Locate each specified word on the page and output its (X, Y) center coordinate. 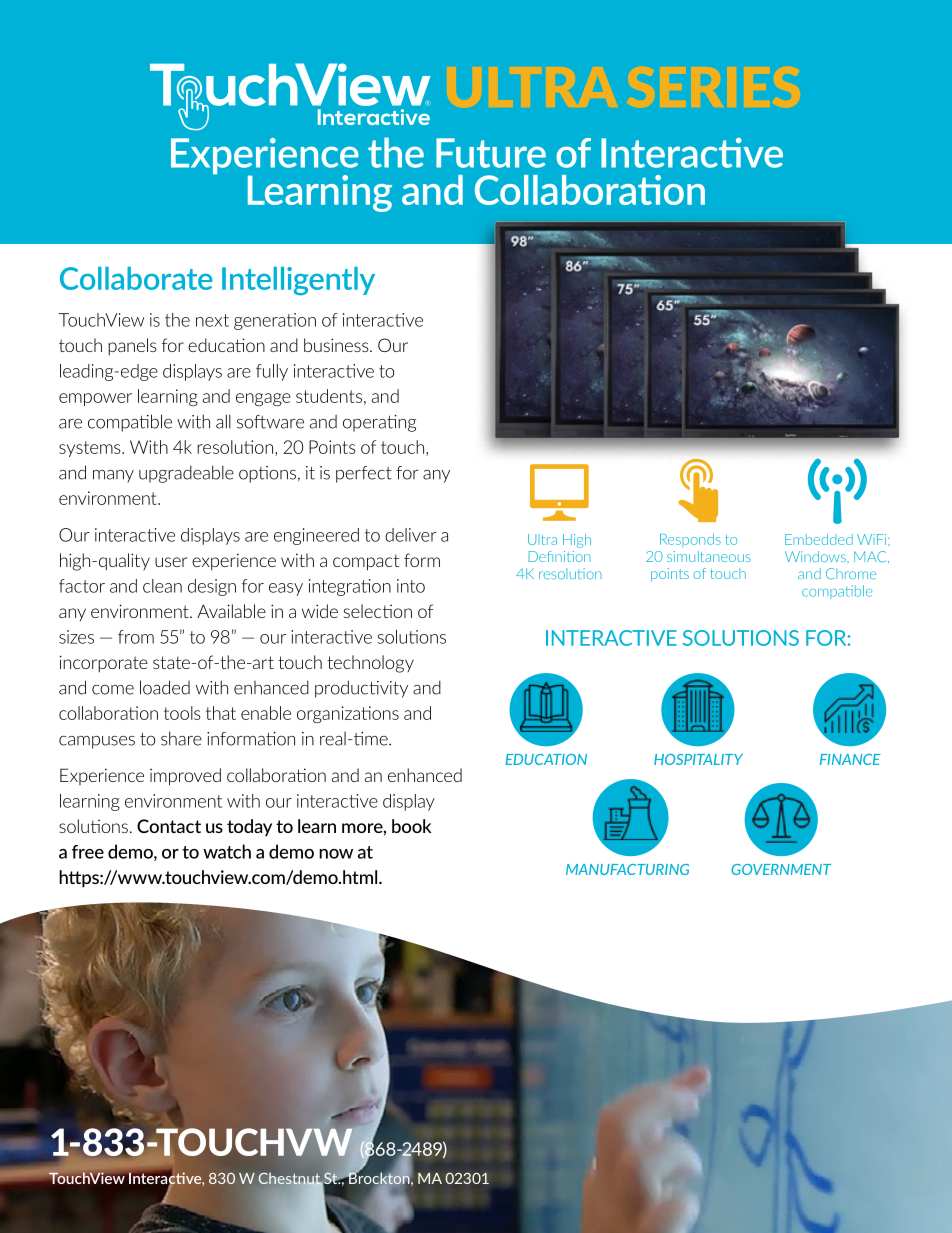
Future (491, 153)
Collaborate (136, 278)
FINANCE (850, 759)
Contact (169, 826)
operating (379, 423)
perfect (364, 474)
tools (182, 713)
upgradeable (186, 474)
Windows (816, 556)
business (337, 345)
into (411, 586)
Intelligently (298, 281)
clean (162, 586)
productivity (361, 689)
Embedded (819, 539)
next (212, 320)
